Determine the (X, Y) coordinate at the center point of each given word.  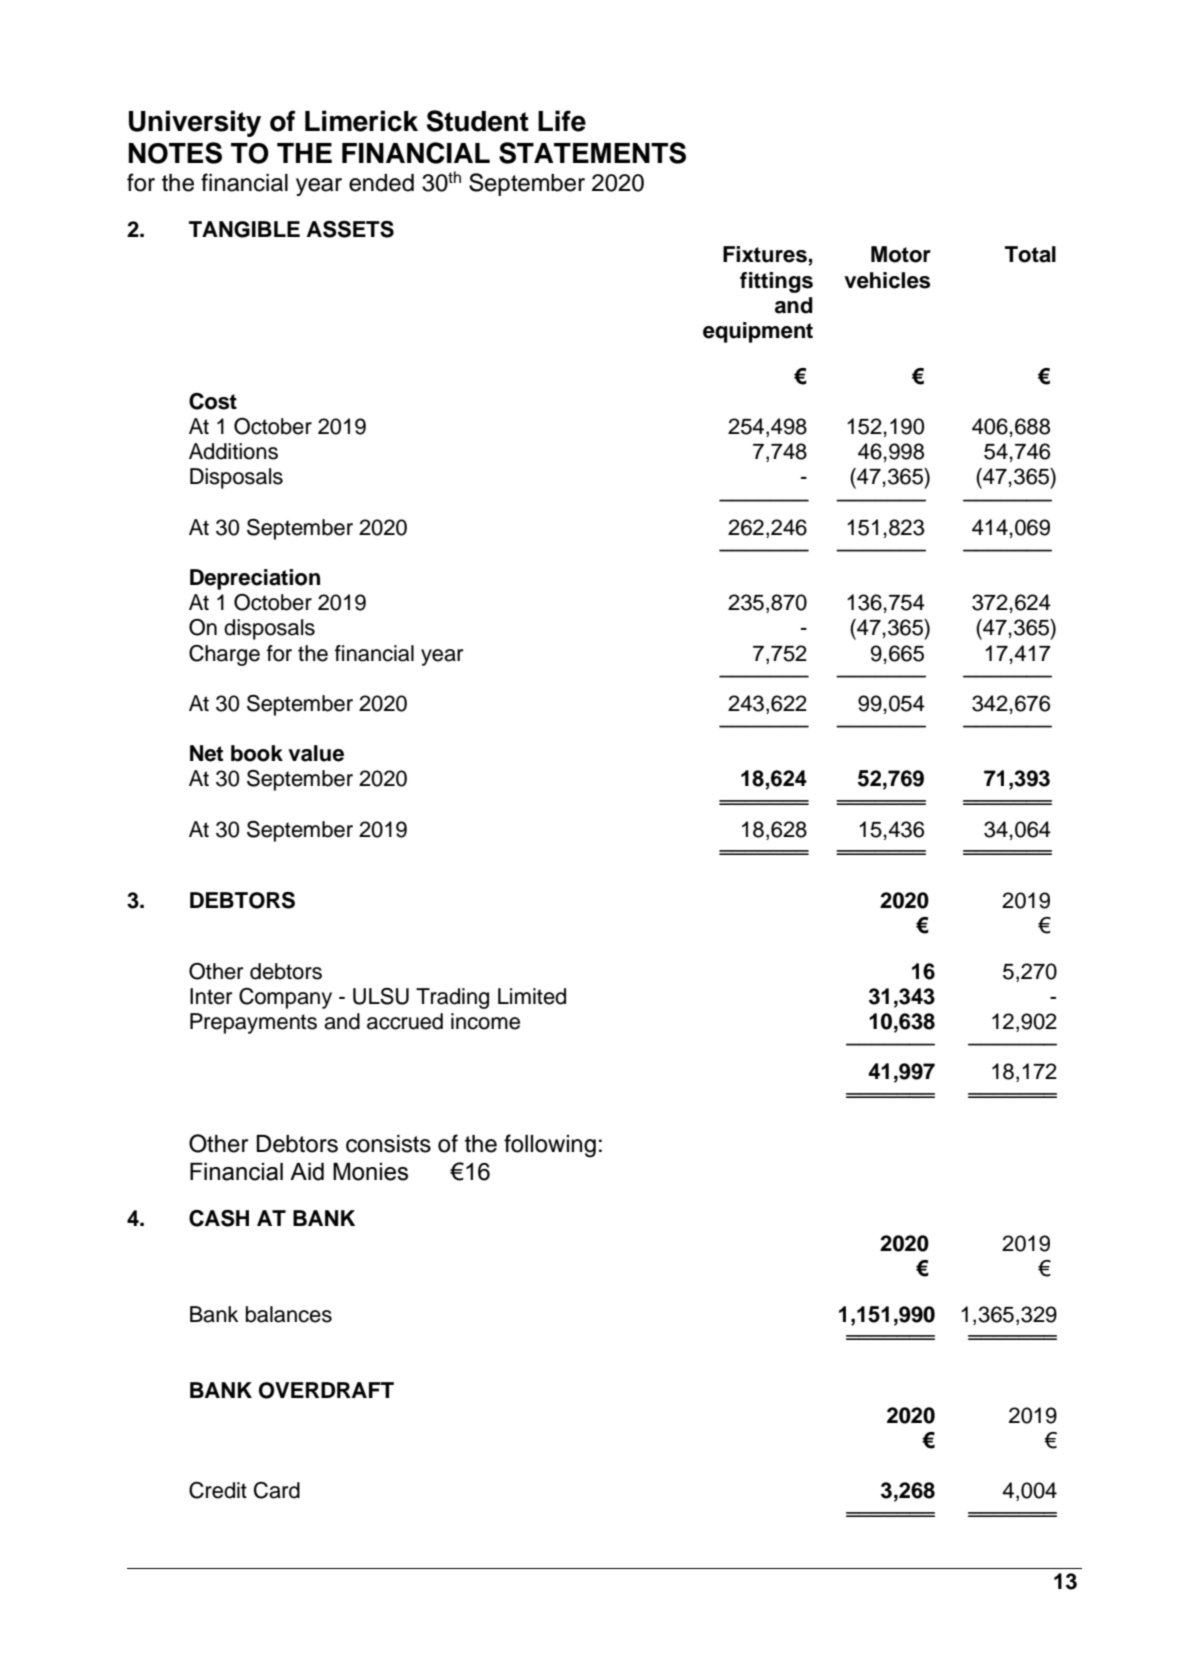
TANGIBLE (244, 229)
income (485, 1021)
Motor (901, 254)
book (257, 753)
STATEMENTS (592, 153)
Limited (532, 996)
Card (277, 1490)
